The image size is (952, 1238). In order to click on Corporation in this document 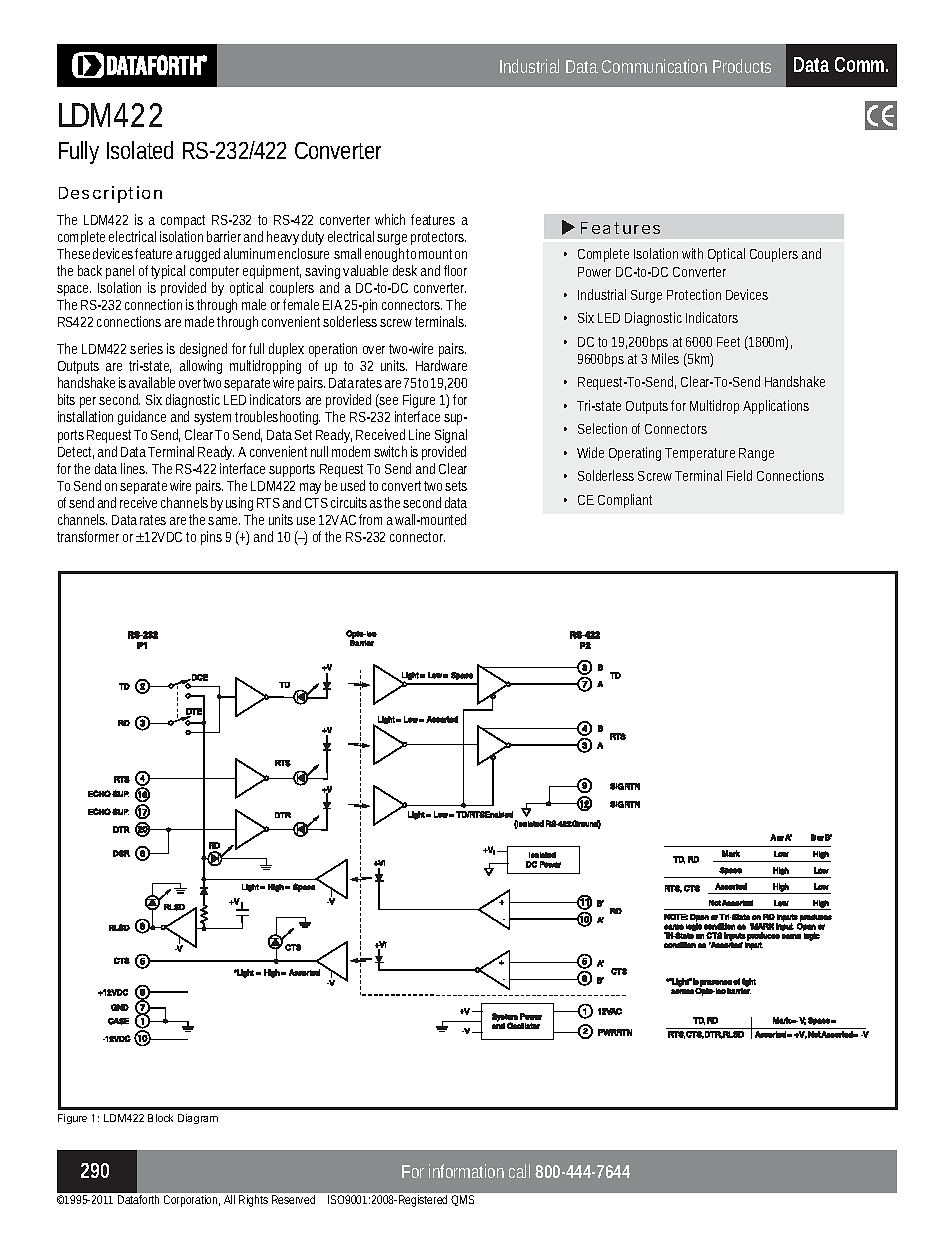, I will do `click(192, 1201)`.
